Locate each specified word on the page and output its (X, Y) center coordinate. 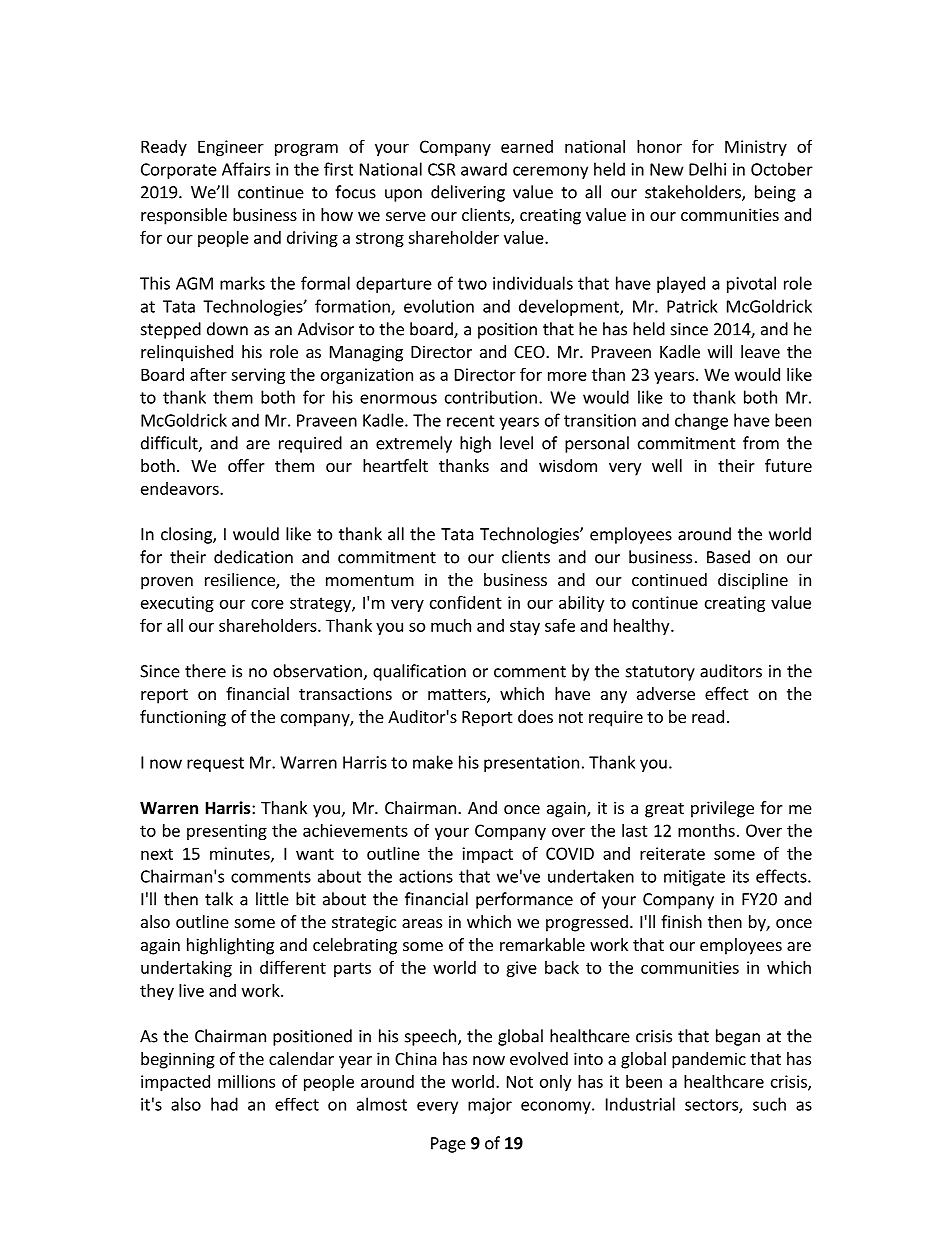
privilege (722, 809)
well (667, 465)
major (490, 1106)
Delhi (707, 169)
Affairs (246, 169)
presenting (227, 832)
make (433, 762)
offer (246, 465)
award (484, 169)
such (769, 1104)
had (224, 1104)
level (516, 443)
